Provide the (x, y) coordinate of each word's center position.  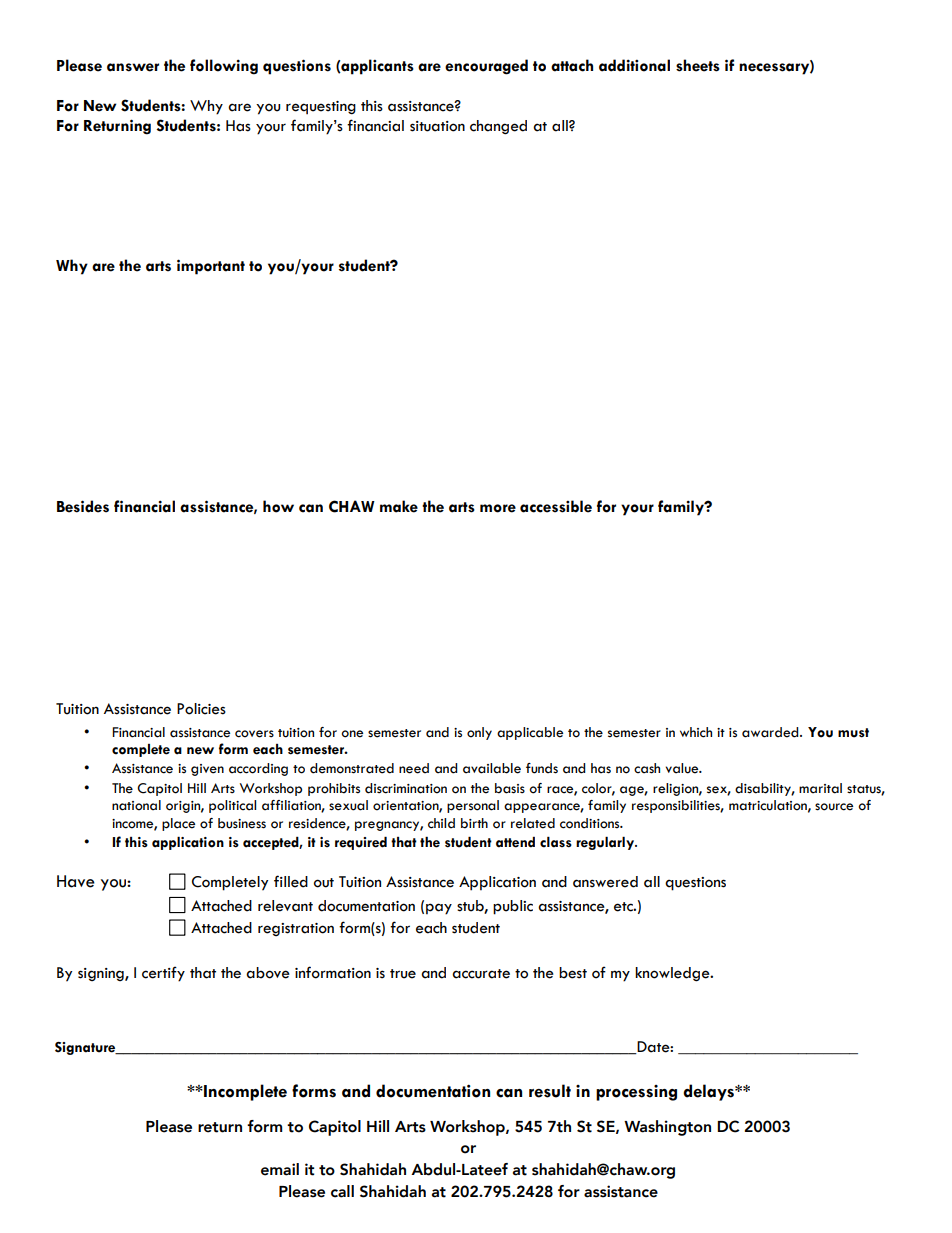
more (498, 508)
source (834, 807)
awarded (771, 732)
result (550, 1091)
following (224, 67)
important (211, 267)
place (178, 824)
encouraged (486, 67)
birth (474, 823)
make (399, 506)
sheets (698, 65)
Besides (83, 506)
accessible (556, 506)
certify (163, 974)
